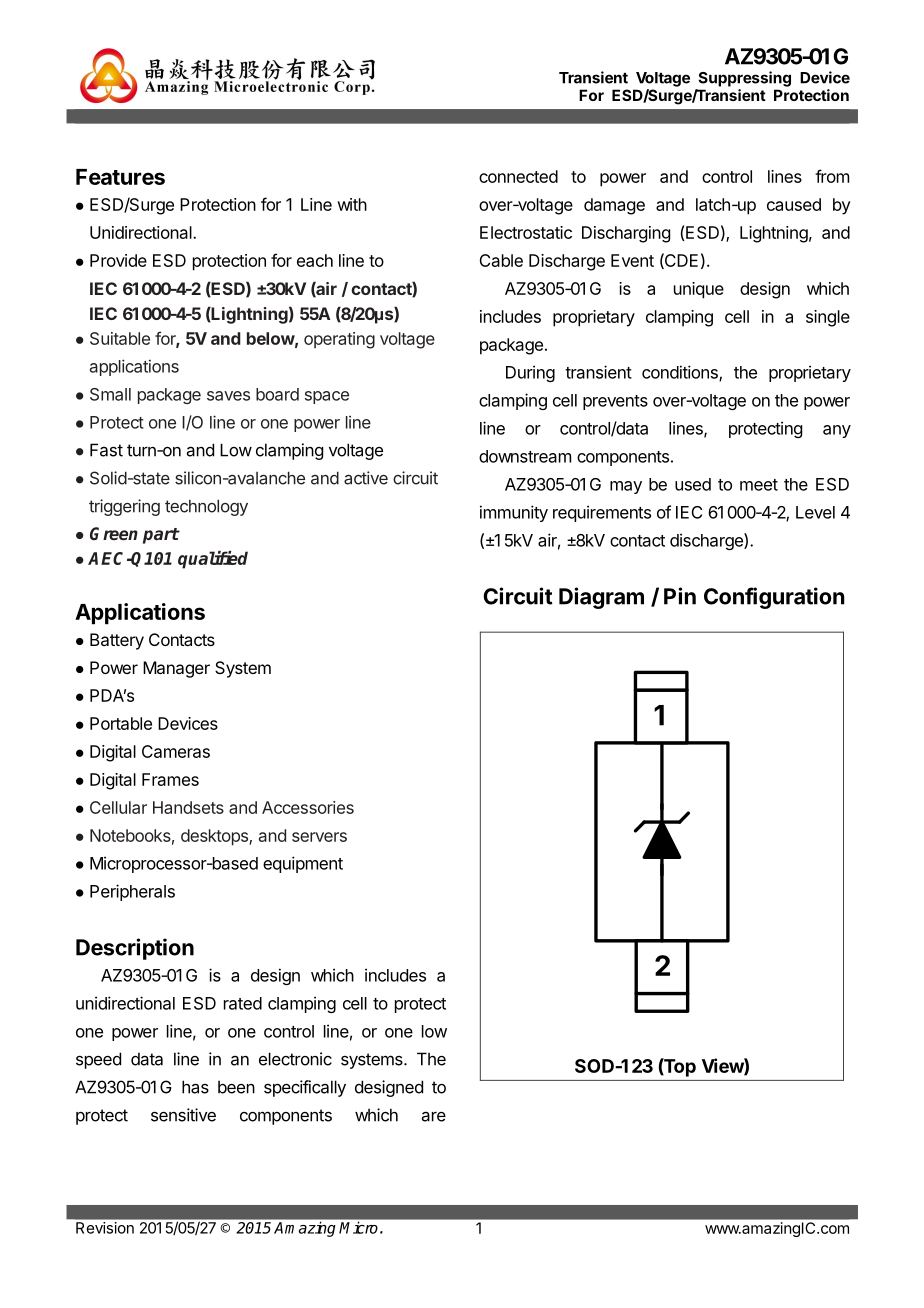  What do you see at coordinates (681, 373) in the image?
I see `conditions` at bounding box center [681, 373].
